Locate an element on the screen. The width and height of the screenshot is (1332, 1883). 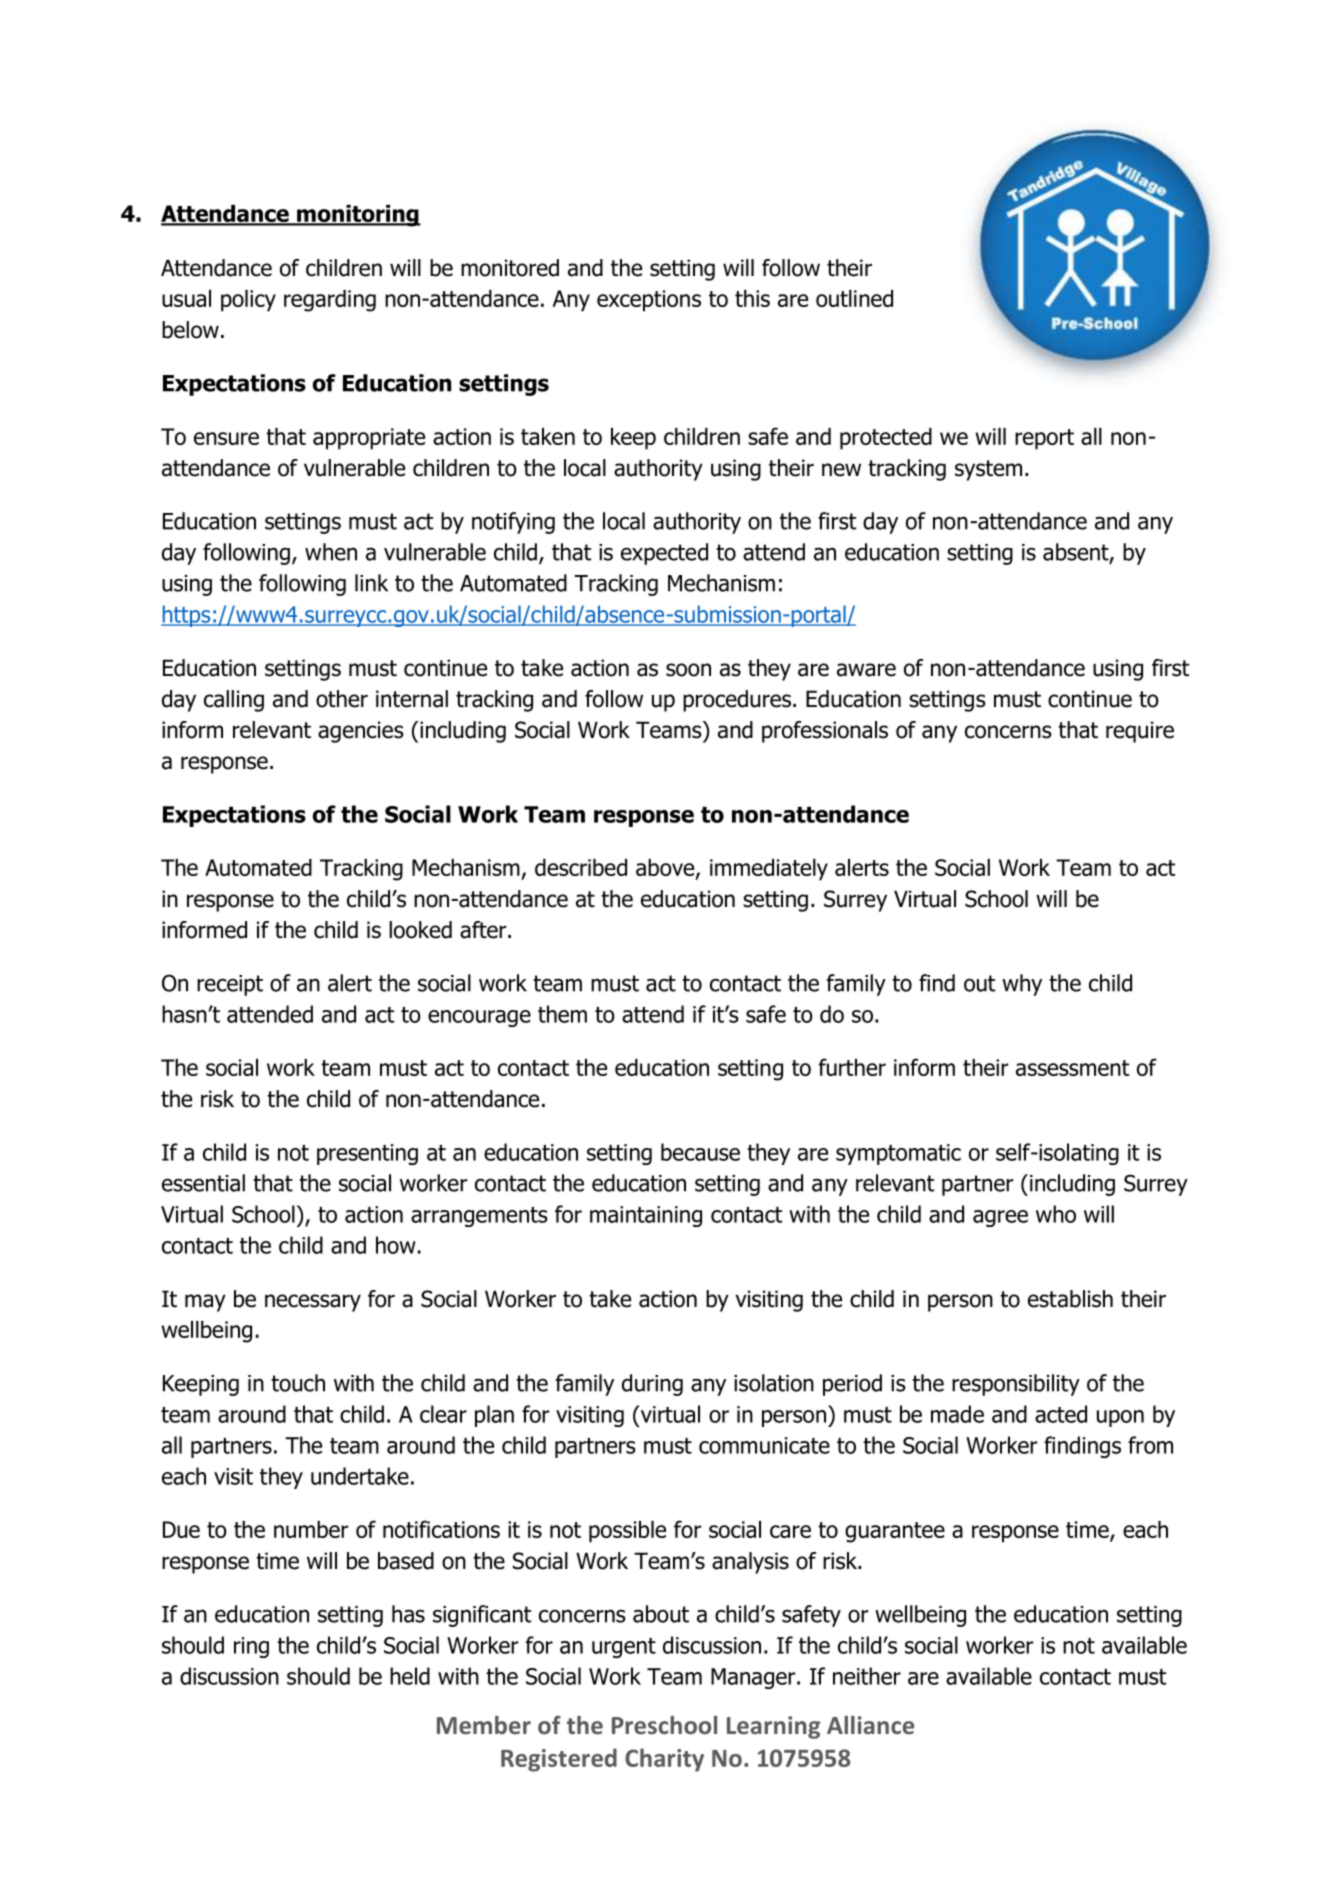
held is located at coordinates (410, 1676).
